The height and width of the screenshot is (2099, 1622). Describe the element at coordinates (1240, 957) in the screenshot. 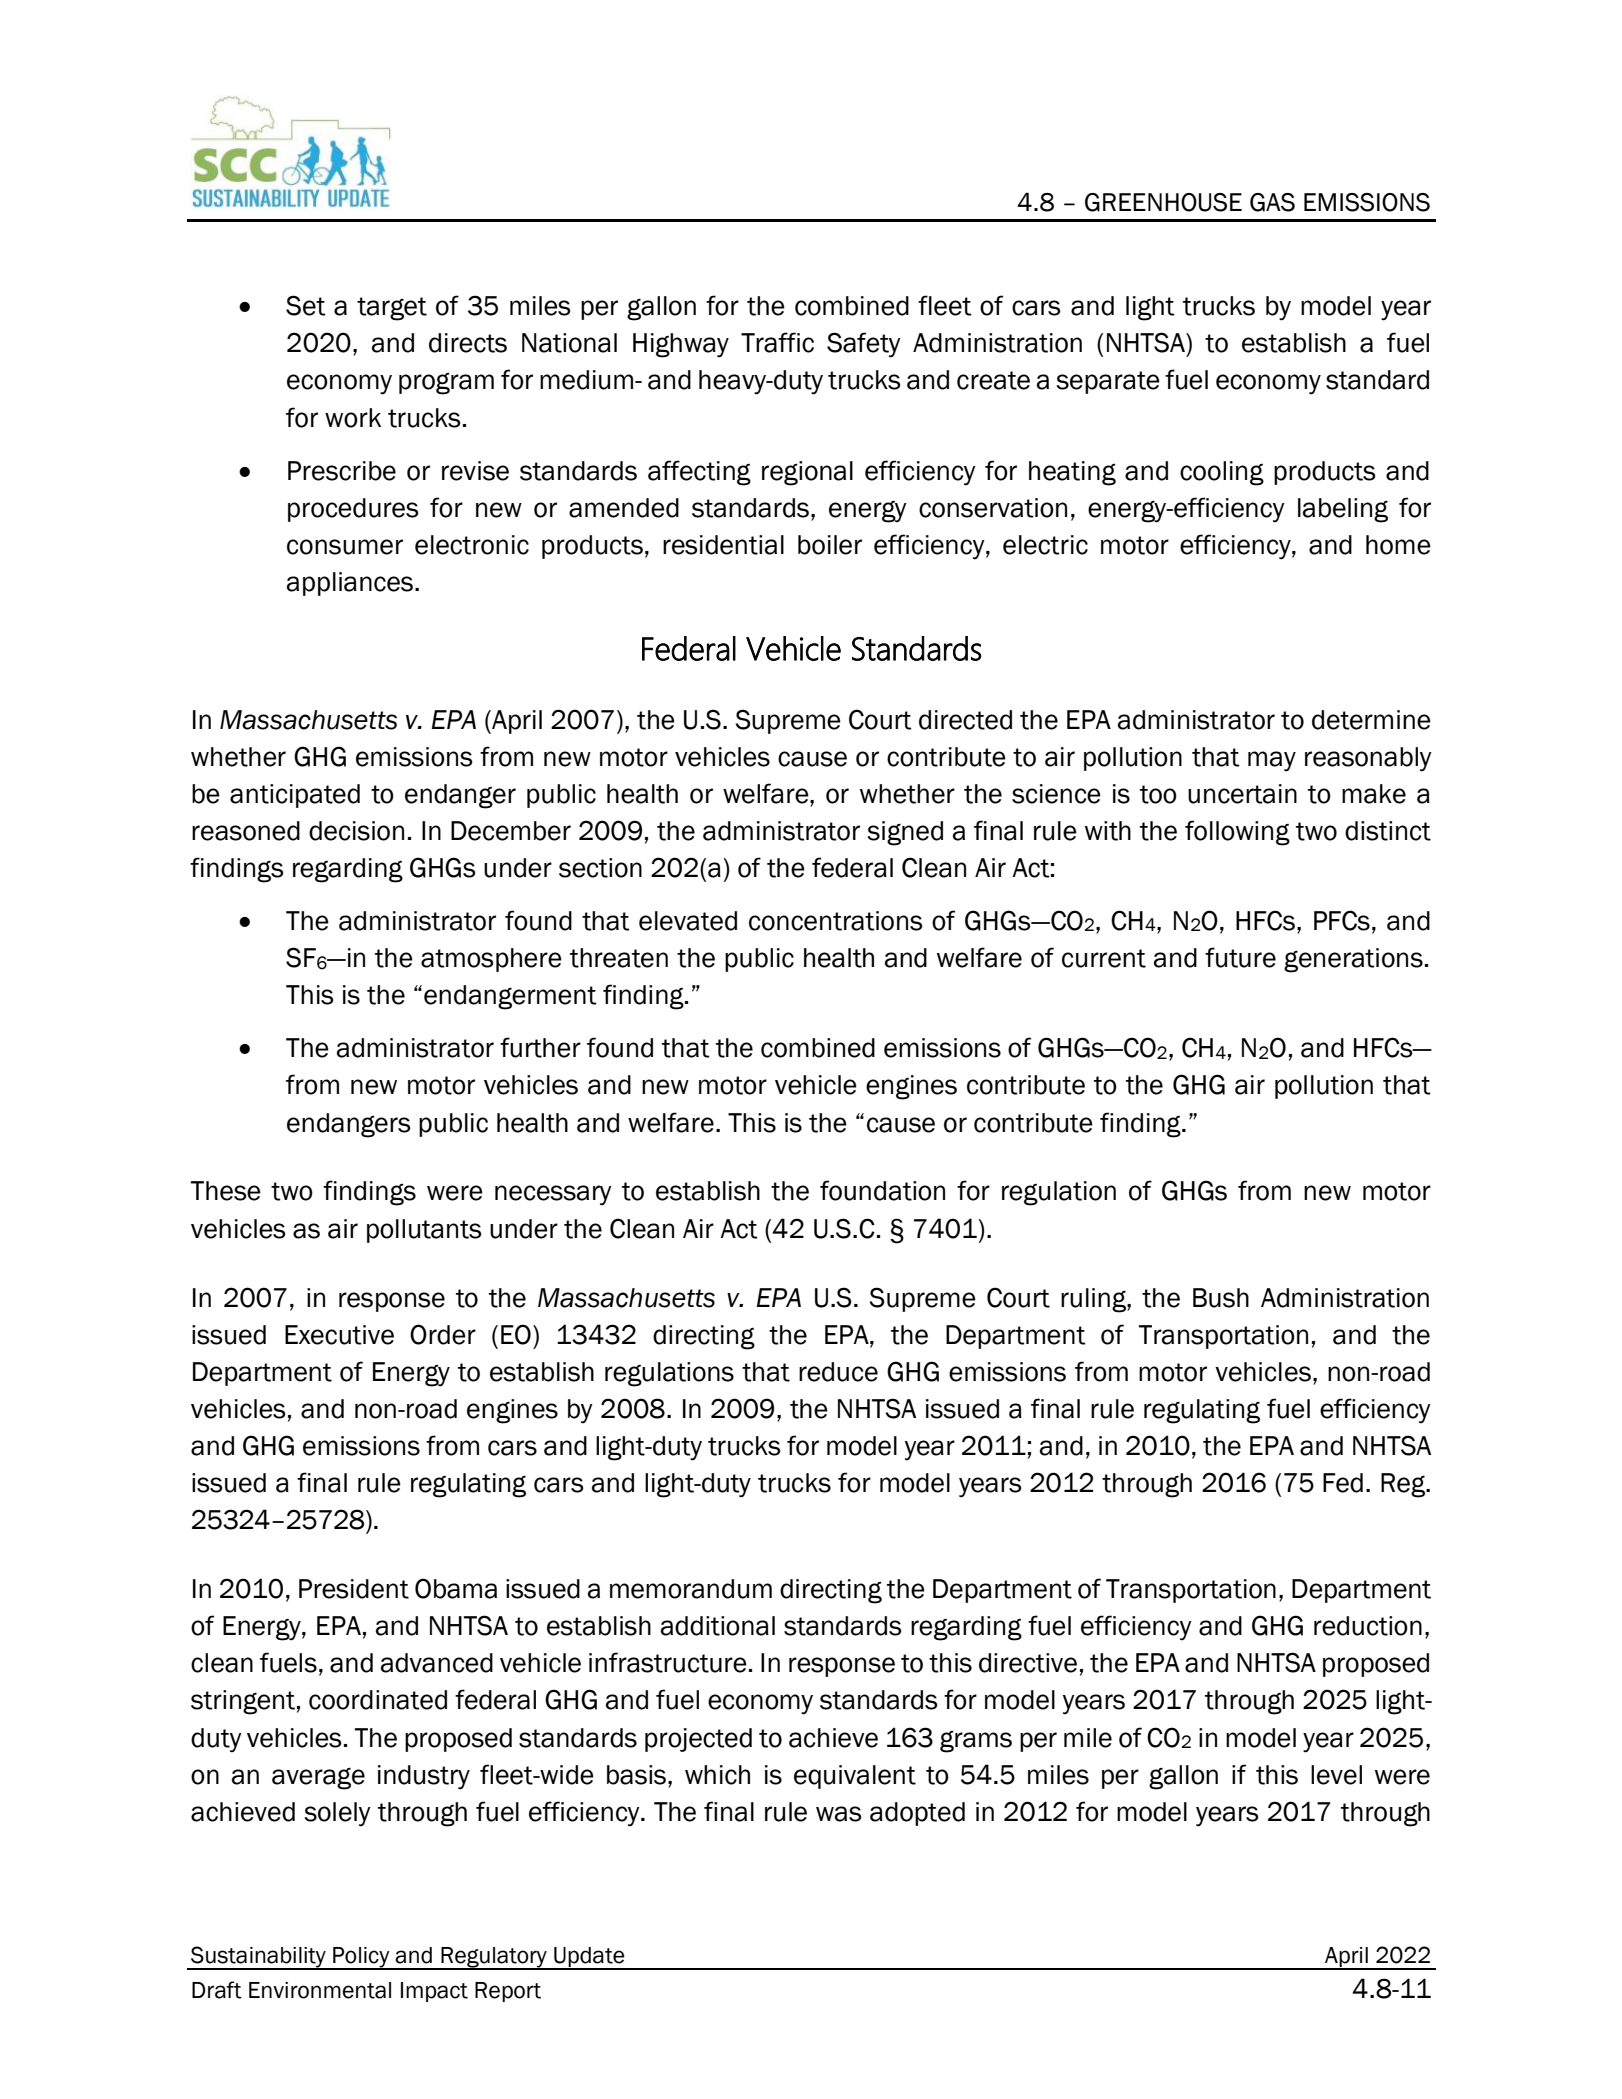

I see `future` at that location.
